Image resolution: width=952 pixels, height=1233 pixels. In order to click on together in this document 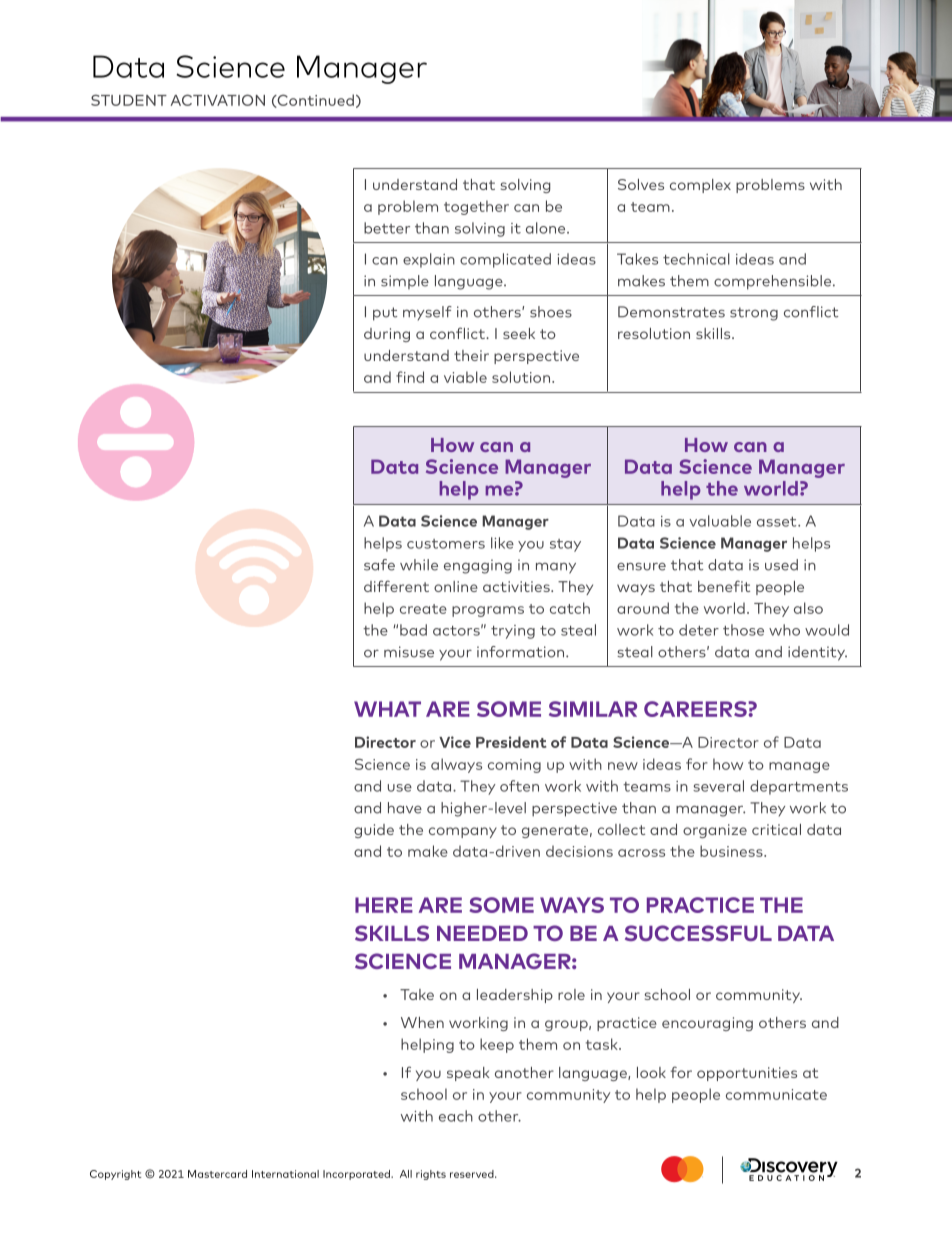, I will do `click(476, 207)`.
